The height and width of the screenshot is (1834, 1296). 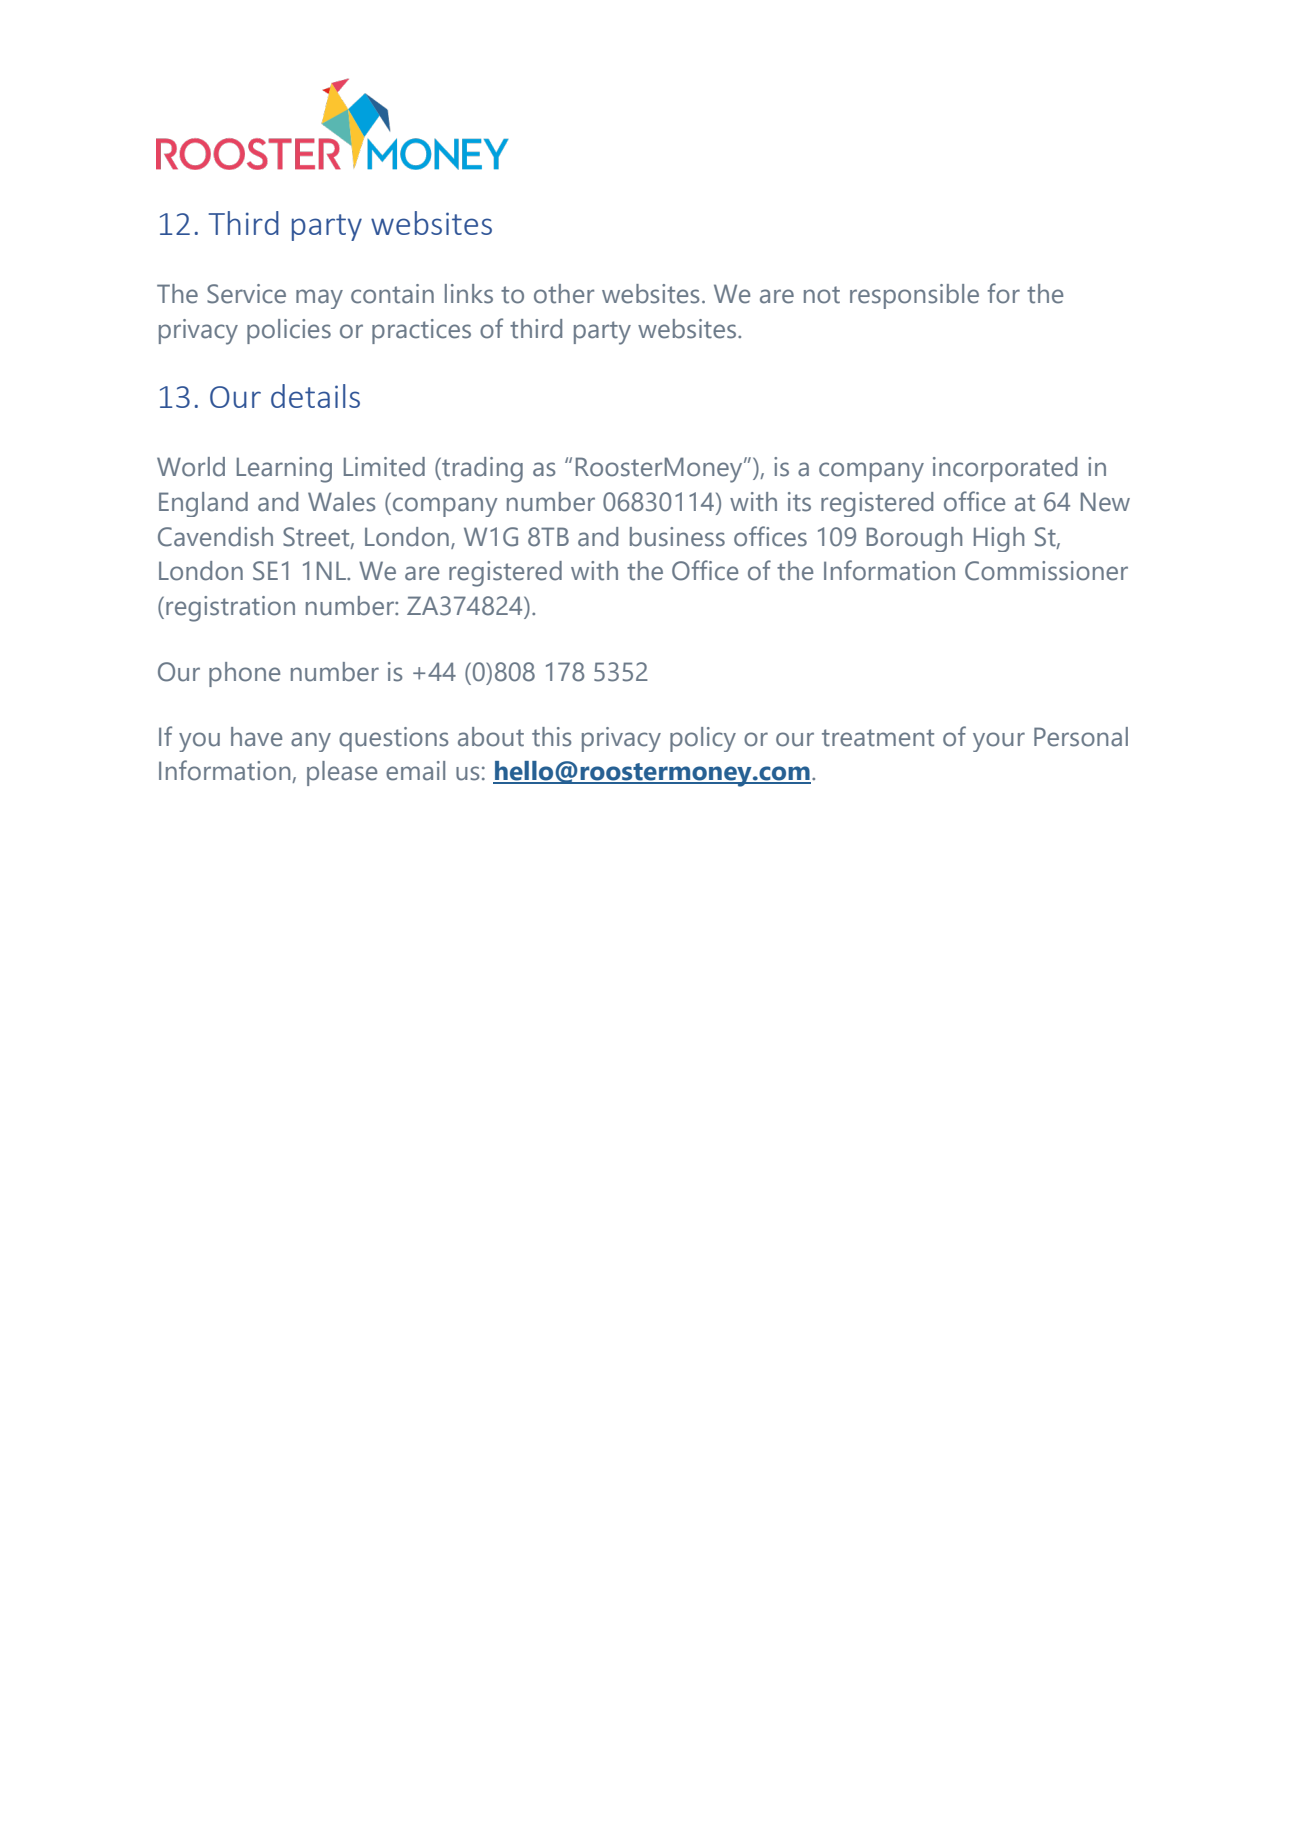 What do you see at coordinates (914, 296) in the screenshot?
I see `responsible` at bounding box center [914, 296].
